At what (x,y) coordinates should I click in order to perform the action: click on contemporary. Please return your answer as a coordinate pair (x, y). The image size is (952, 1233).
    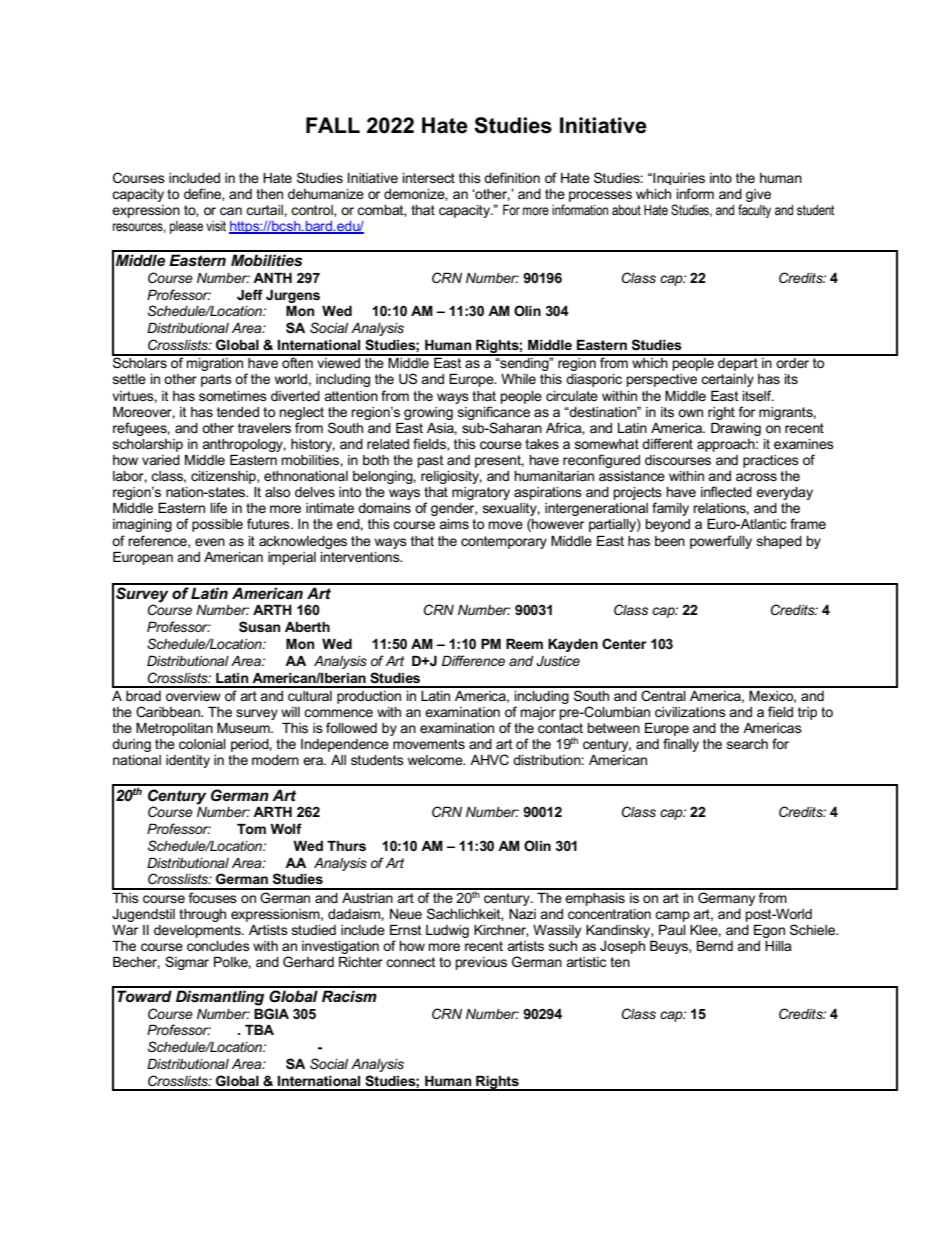
    Looking at the image, I should click on (504, 542).
